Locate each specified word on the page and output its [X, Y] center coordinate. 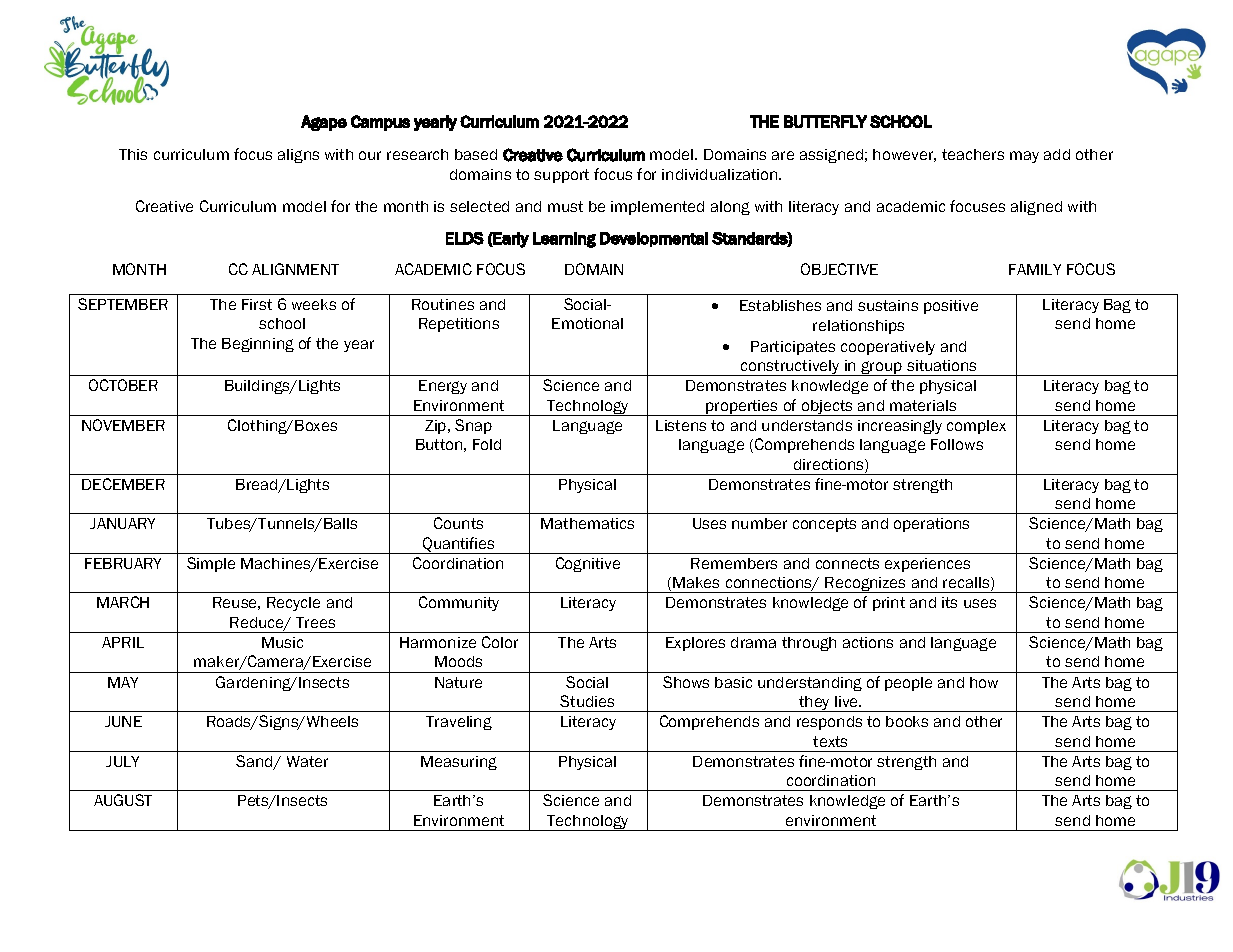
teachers [973, 154]
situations [941, 365]
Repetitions [459, 325]
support [561, 176]
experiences [927, 565]
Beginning [258, 345]
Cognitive [588, 564]
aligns [298, 156]
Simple [211, 564]
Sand [255, 762]
